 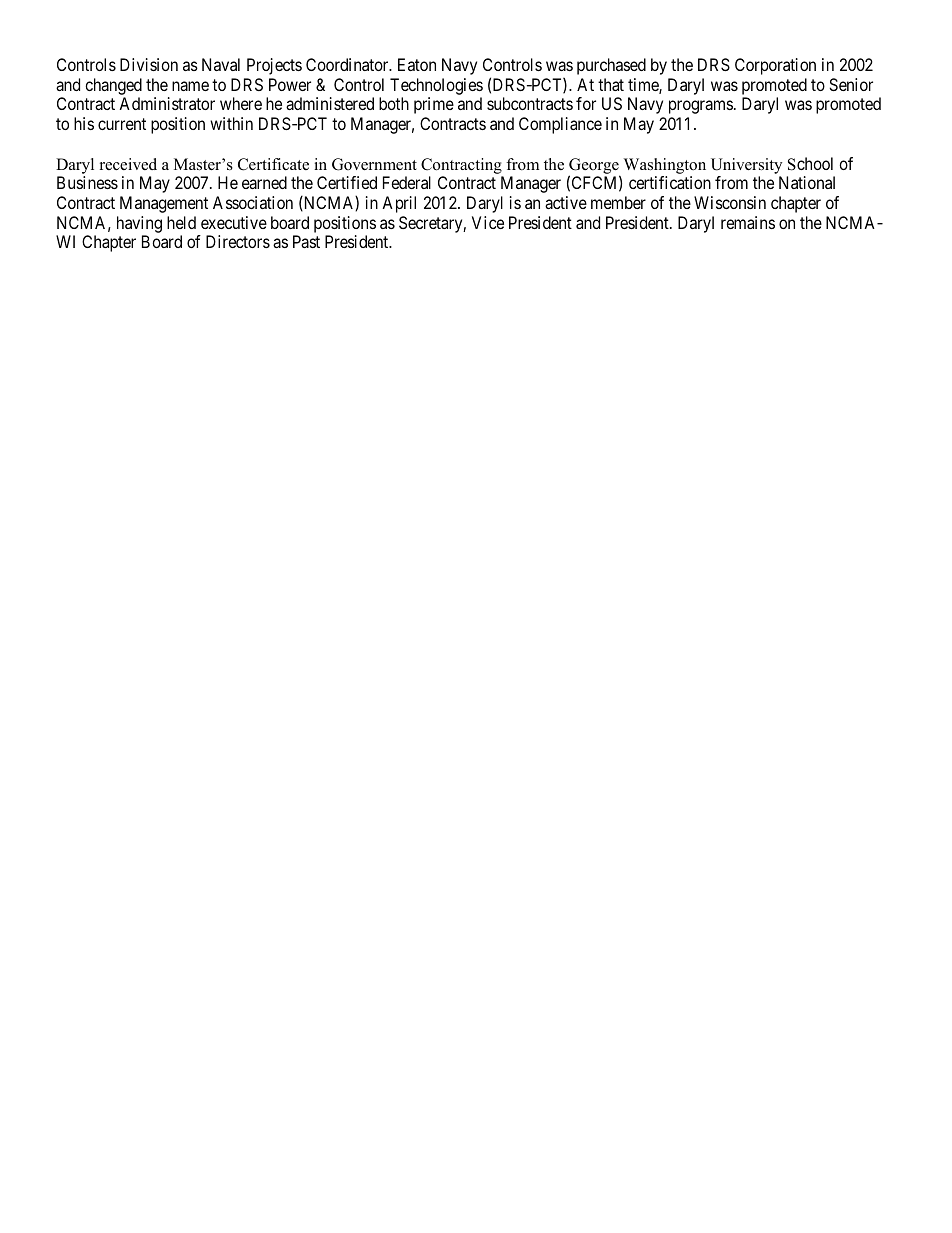 I want to click on Government, so click(x=374, y=164).
